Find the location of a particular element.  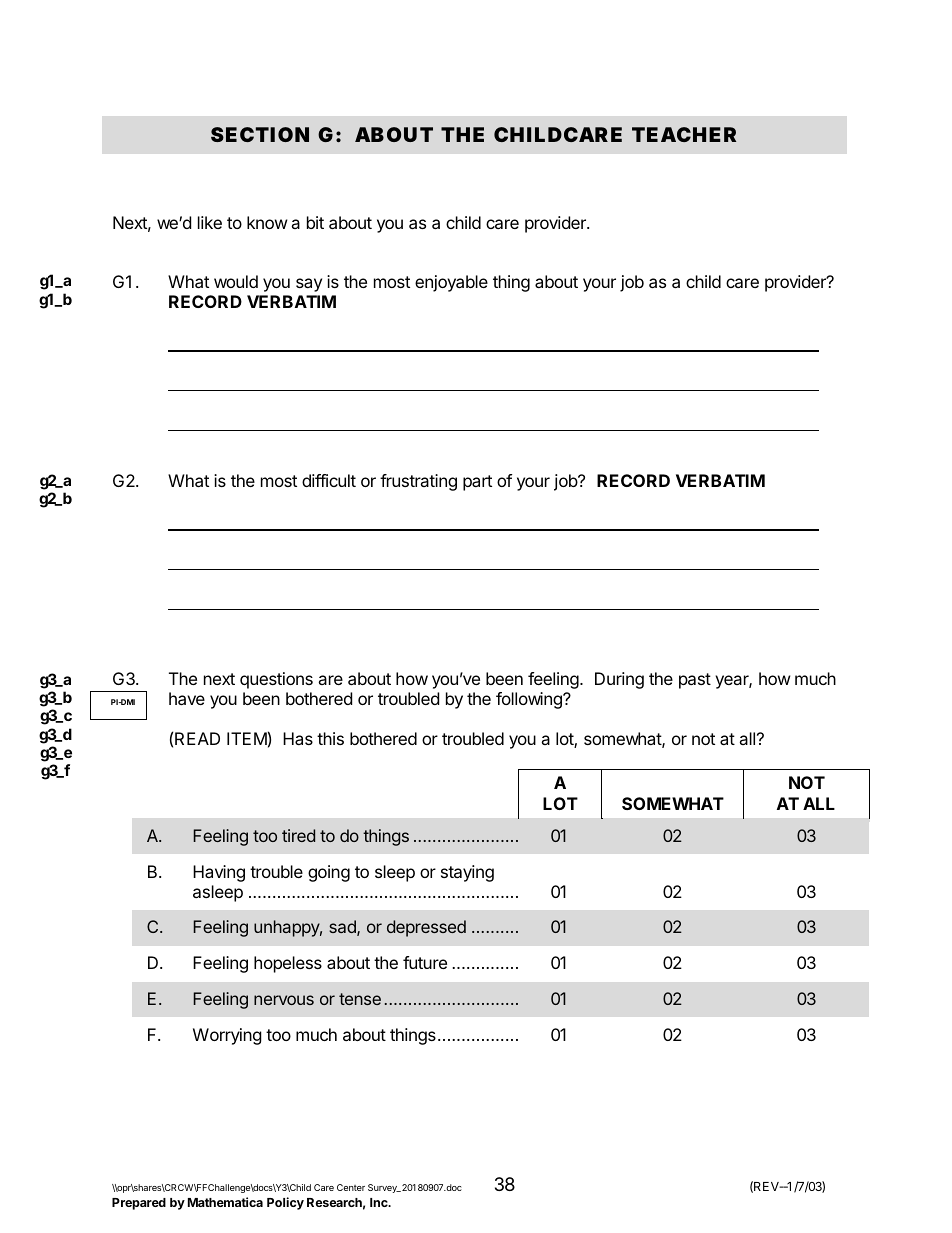

Mathematica is located at coordinates (225, 1202).
